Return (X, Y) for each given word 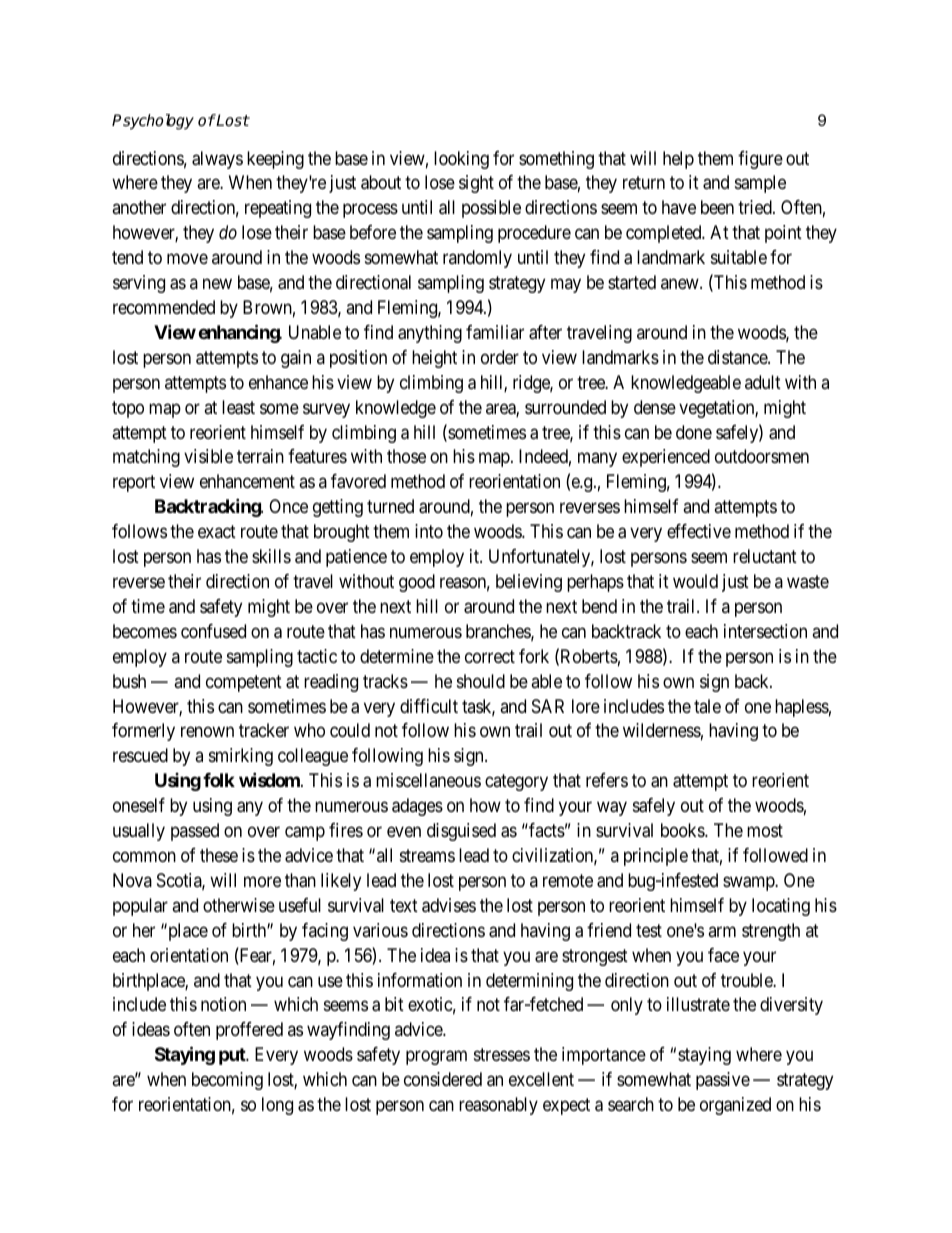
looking (461, 160)
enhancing (239, 333)
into (429, 531)
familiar (495, 332)
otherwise (239, 905)
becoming (227, 1081)
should (481, 681)
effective (699, 531)
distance (738, 357)
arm (722, 931)
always (217, 160)
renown (207, 732)
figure (760, 160)
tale (707, 706)
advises (449, 905)
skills (271, 556)
